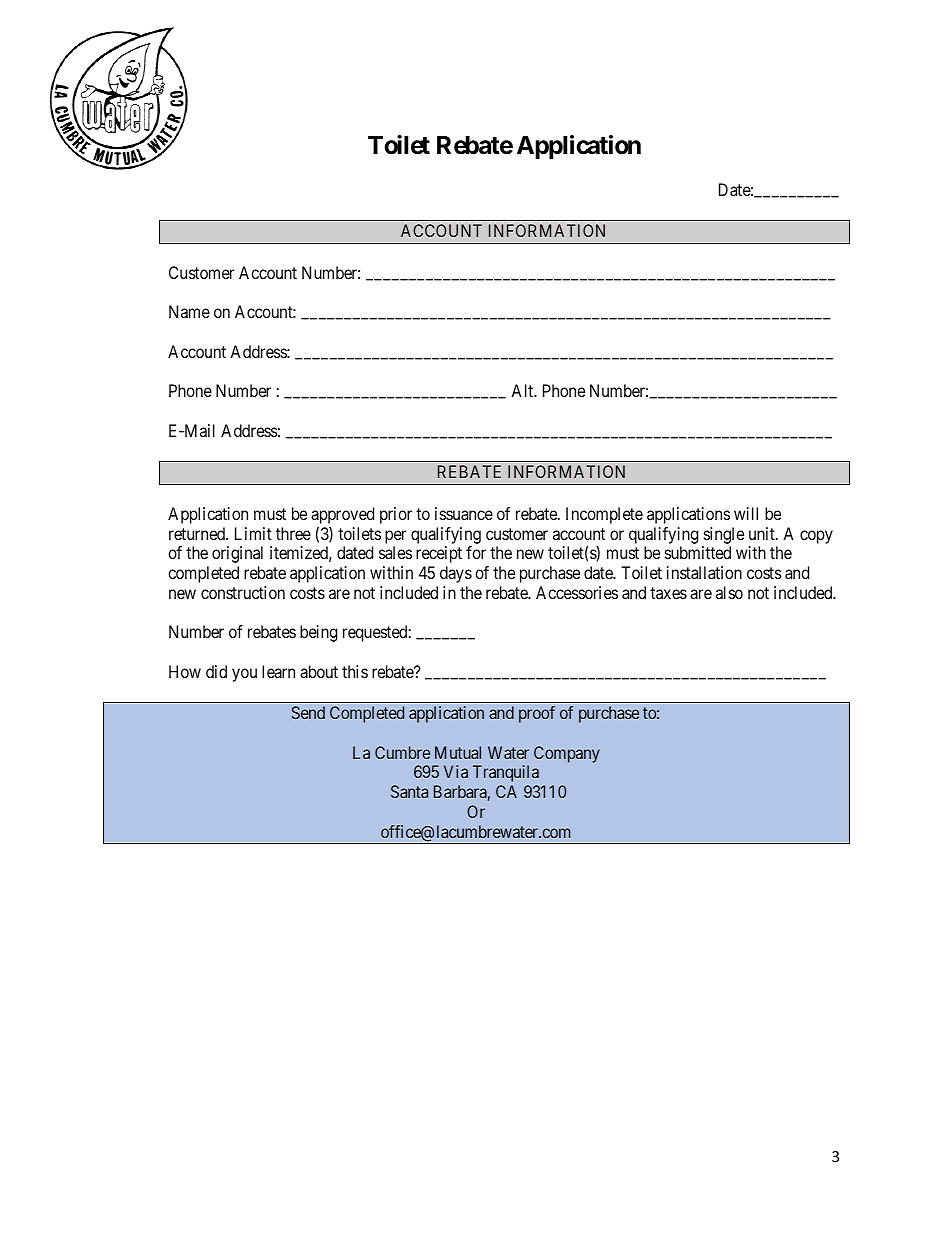 Image resolution: width=952 pixels, height=1233 pixels. Describe the element at coordinates (237, 554) in the screenshot. I see `original` at that location.
